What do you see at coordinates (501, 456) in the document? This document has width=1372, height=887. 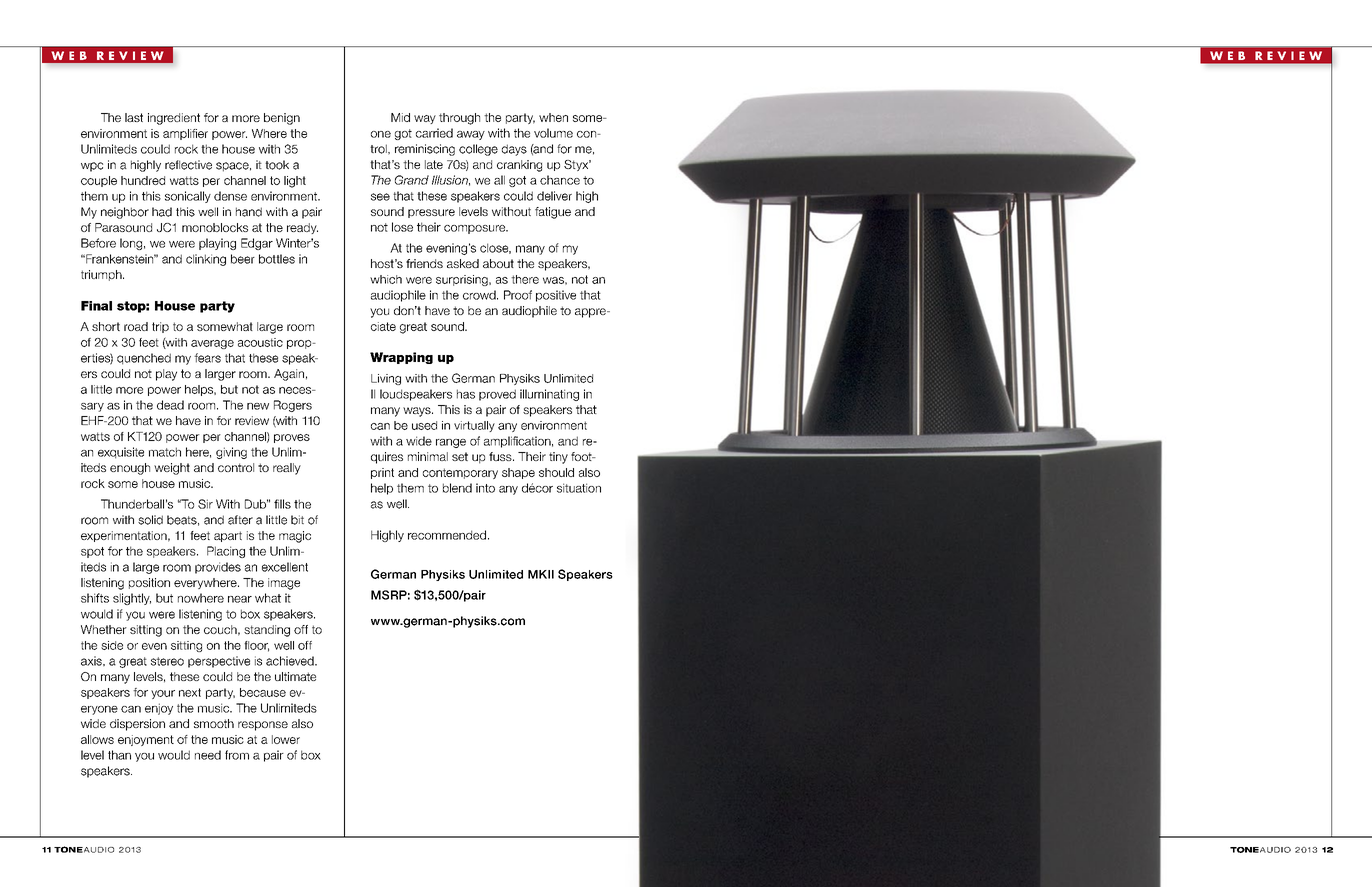 I see `fuss` at bounding box center [501, 456].
